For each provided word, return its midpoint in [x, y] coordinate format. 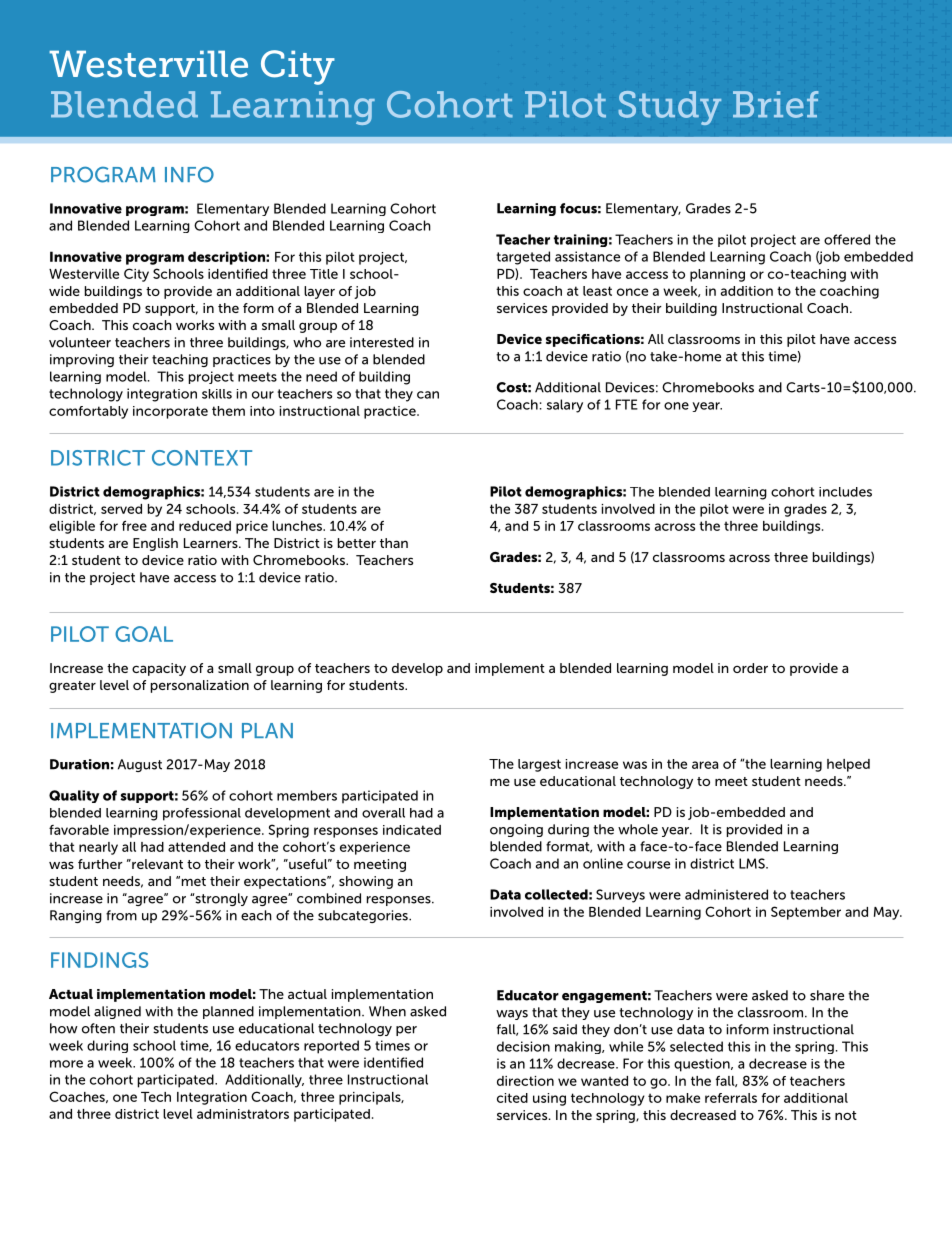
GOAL [144, 634]
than [394, 543]
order [750, 668]
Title [324, 274]
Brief [775, 104]
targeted [523, 258]
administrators [243, 1114]
